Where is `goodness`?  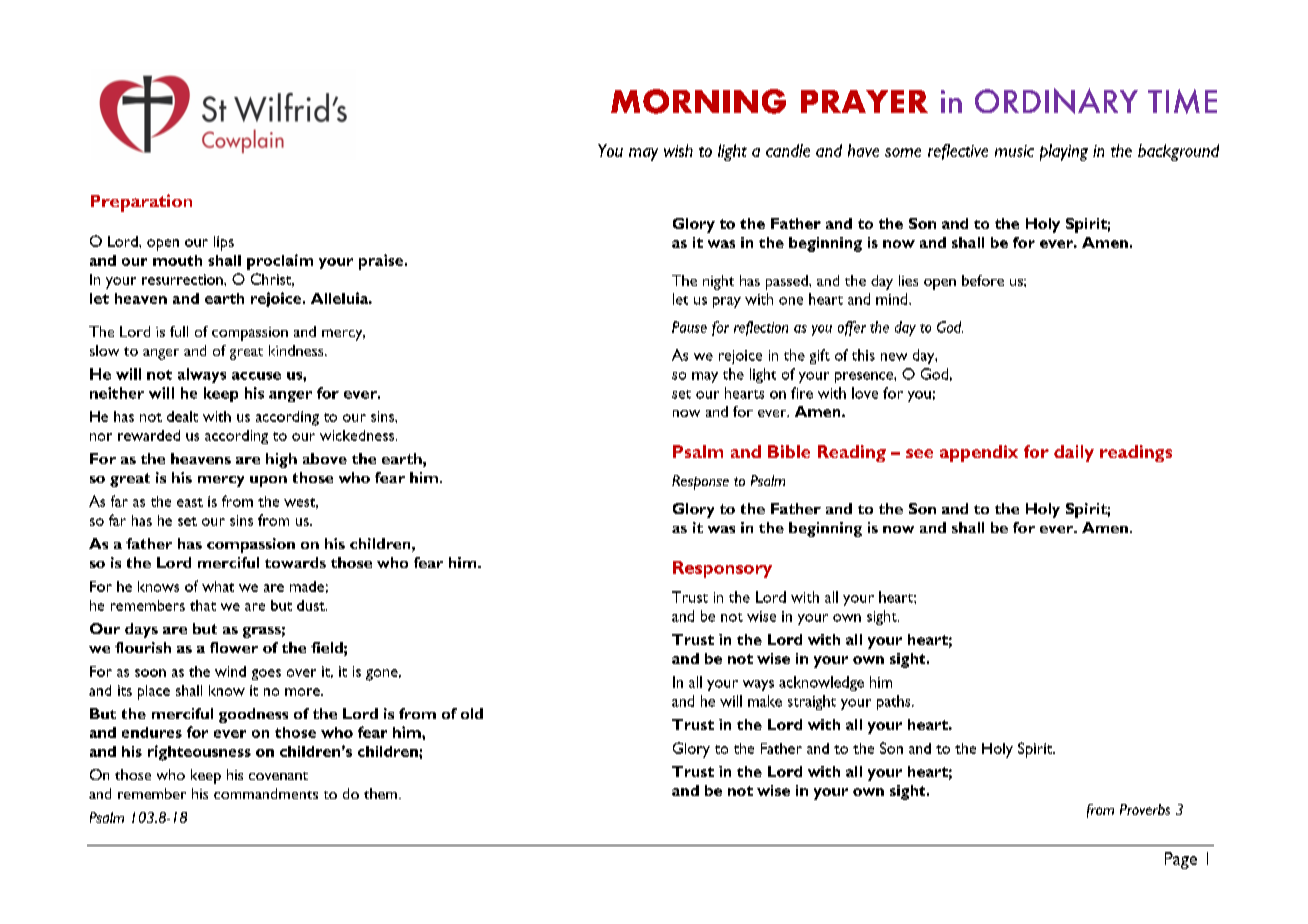 goodness is located at coordinates (253, 715).
